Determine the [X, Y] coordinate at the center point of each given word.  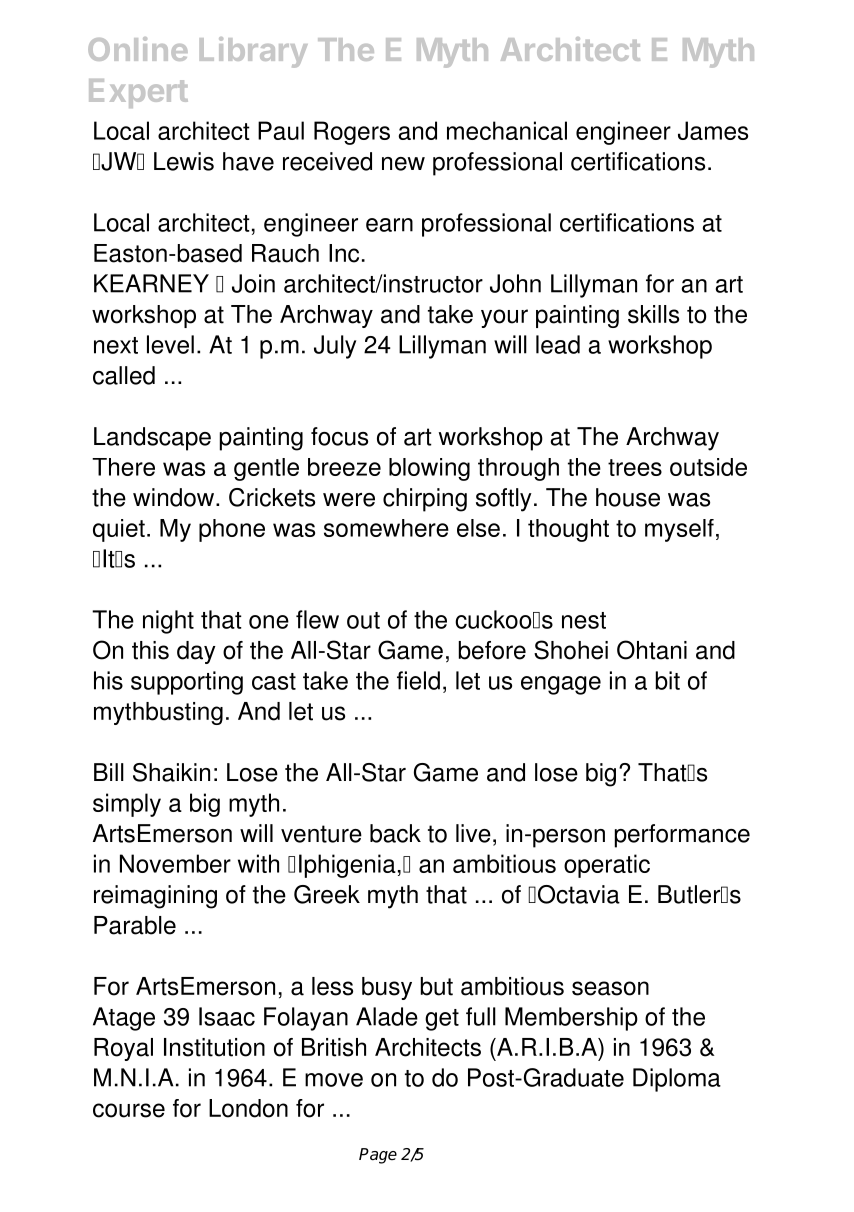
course [129, 1110]
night [168, 622]
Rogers [352, 133]
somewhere [386, 528]
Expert [138, 93]
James [713, 130]
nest [584, 620]
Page [378, 1156]
